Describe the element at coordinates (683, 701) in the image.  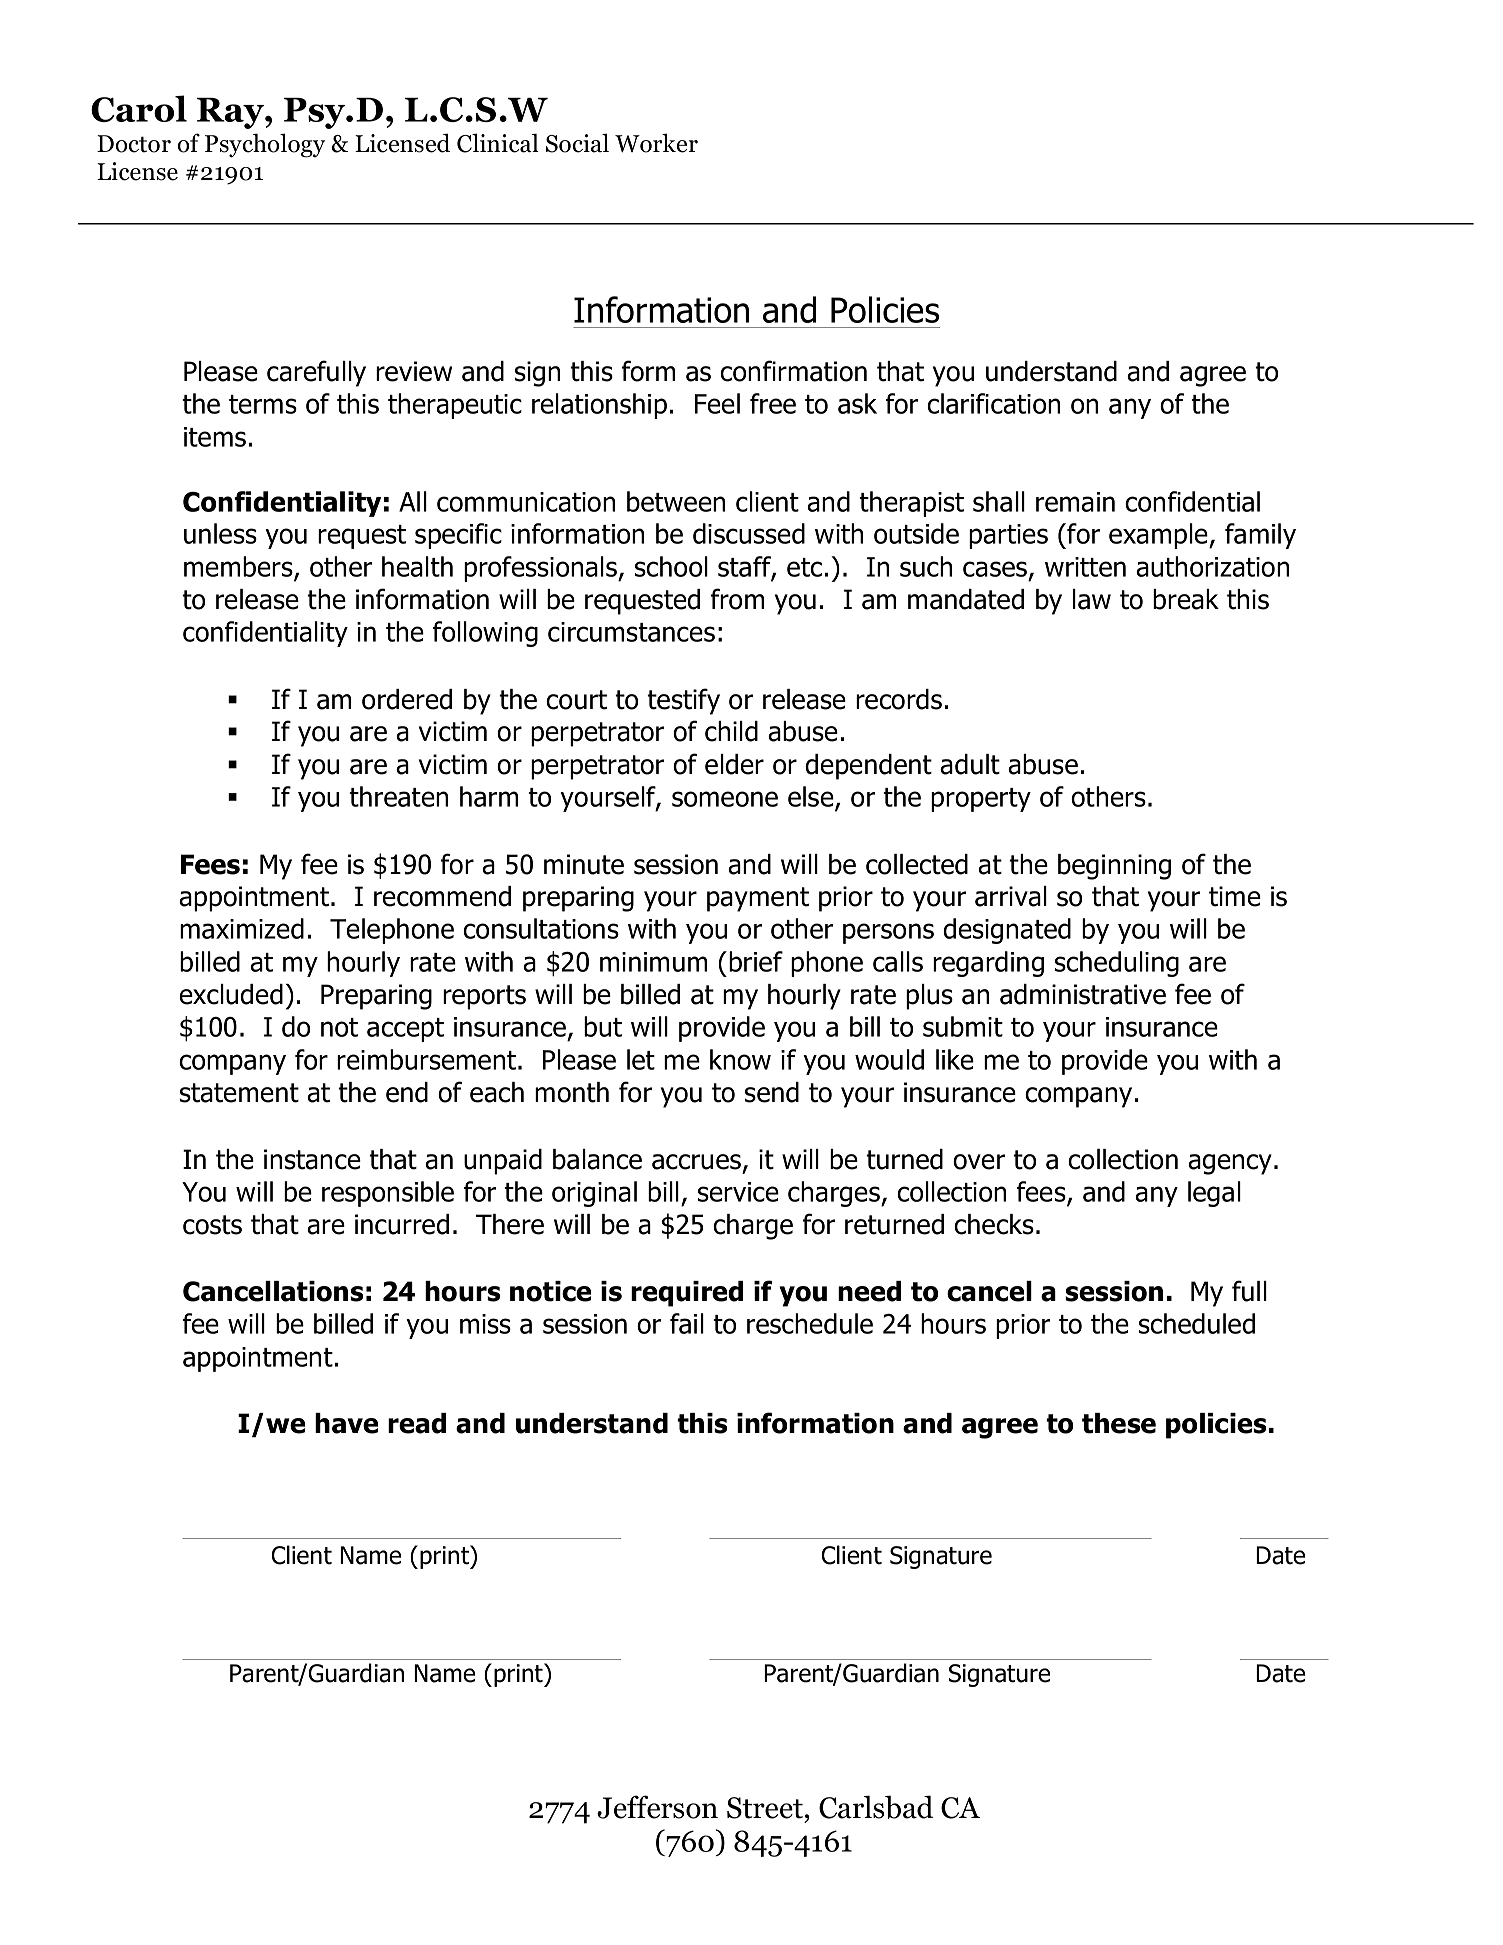
I see `testify` at that location.
